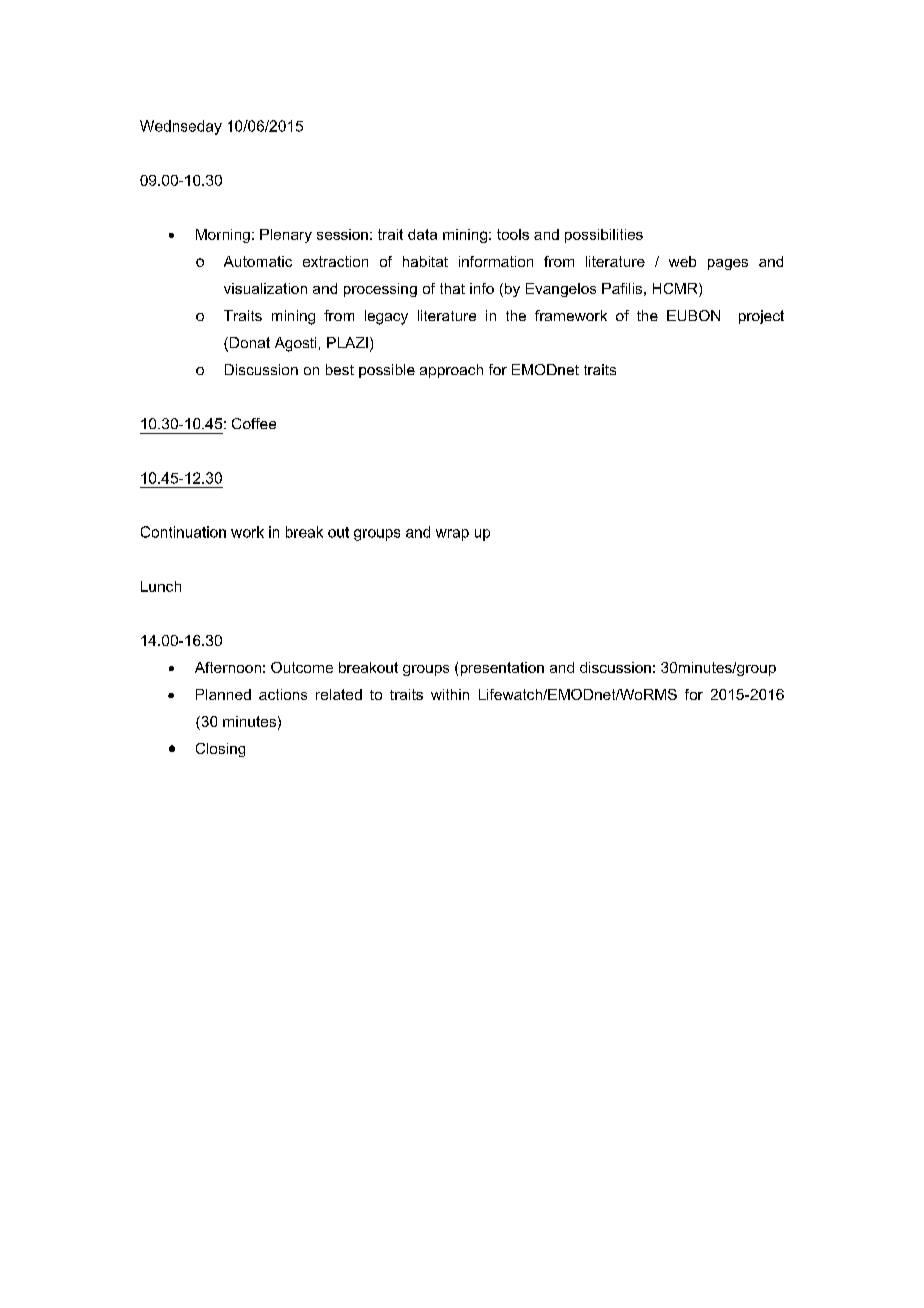 This image has height=1308, width=924. What do you see at coordinates (451, 371) in the image?
I see `approach` at bounding box center [451, 371].
